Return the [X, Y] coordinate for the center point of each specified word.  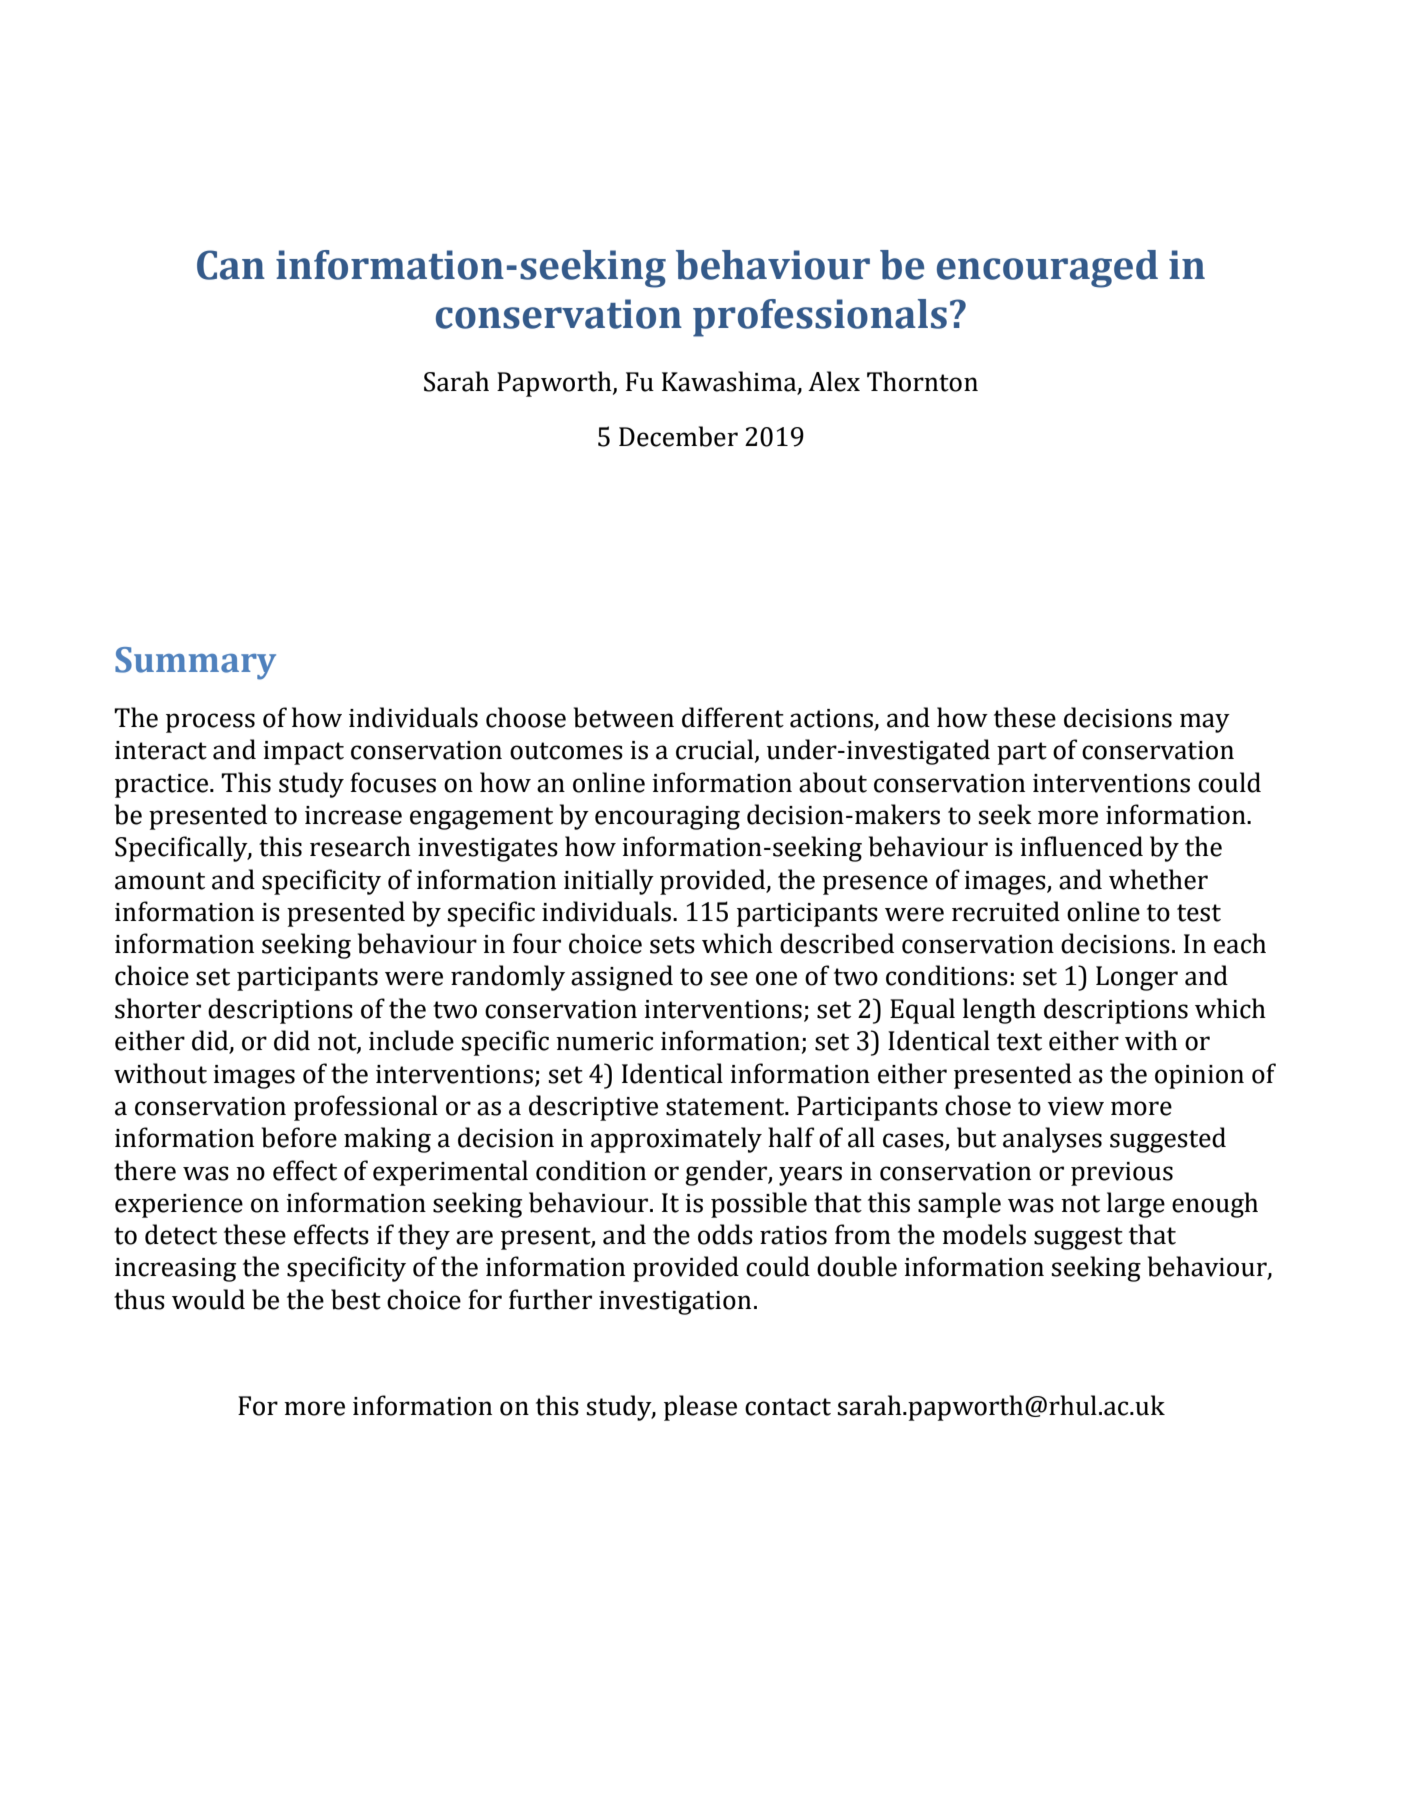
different [733, 717]
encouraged [1047, 269]
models [984, 1234]
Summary [195, 663]
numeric [604, 1041]
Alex [834, 381]
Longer [1137, 978]
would [208, 1299]
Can [231, 265]
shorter [158, 1008]
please [700, 1408]
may [1205, 723]
